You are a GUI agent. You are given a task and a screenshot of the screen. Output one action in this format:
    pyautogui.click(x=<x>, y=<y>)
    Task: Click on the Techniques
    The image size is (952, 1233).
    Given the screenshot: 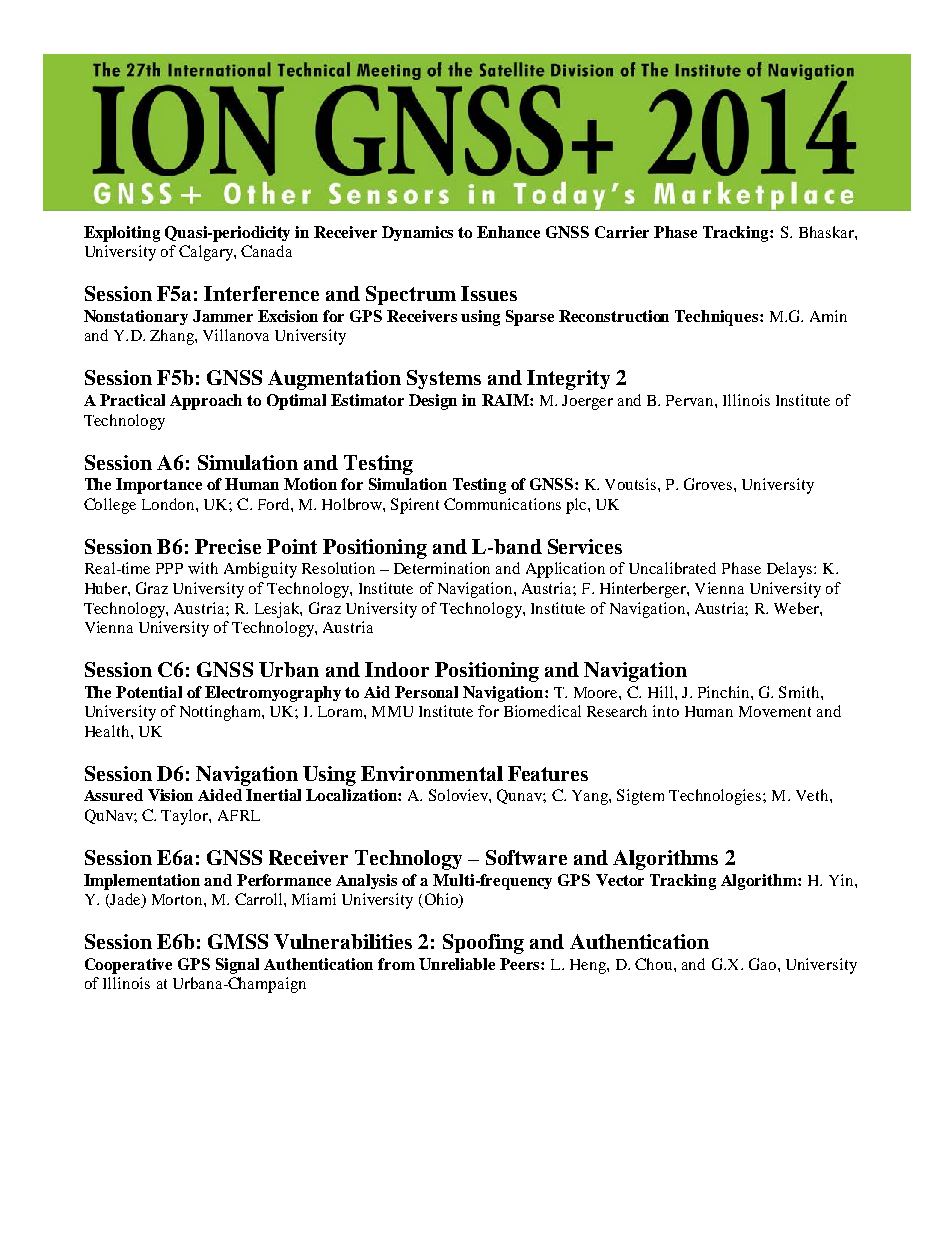 What is the action you would take?
    pyautogui.click(x=718, y=318)
